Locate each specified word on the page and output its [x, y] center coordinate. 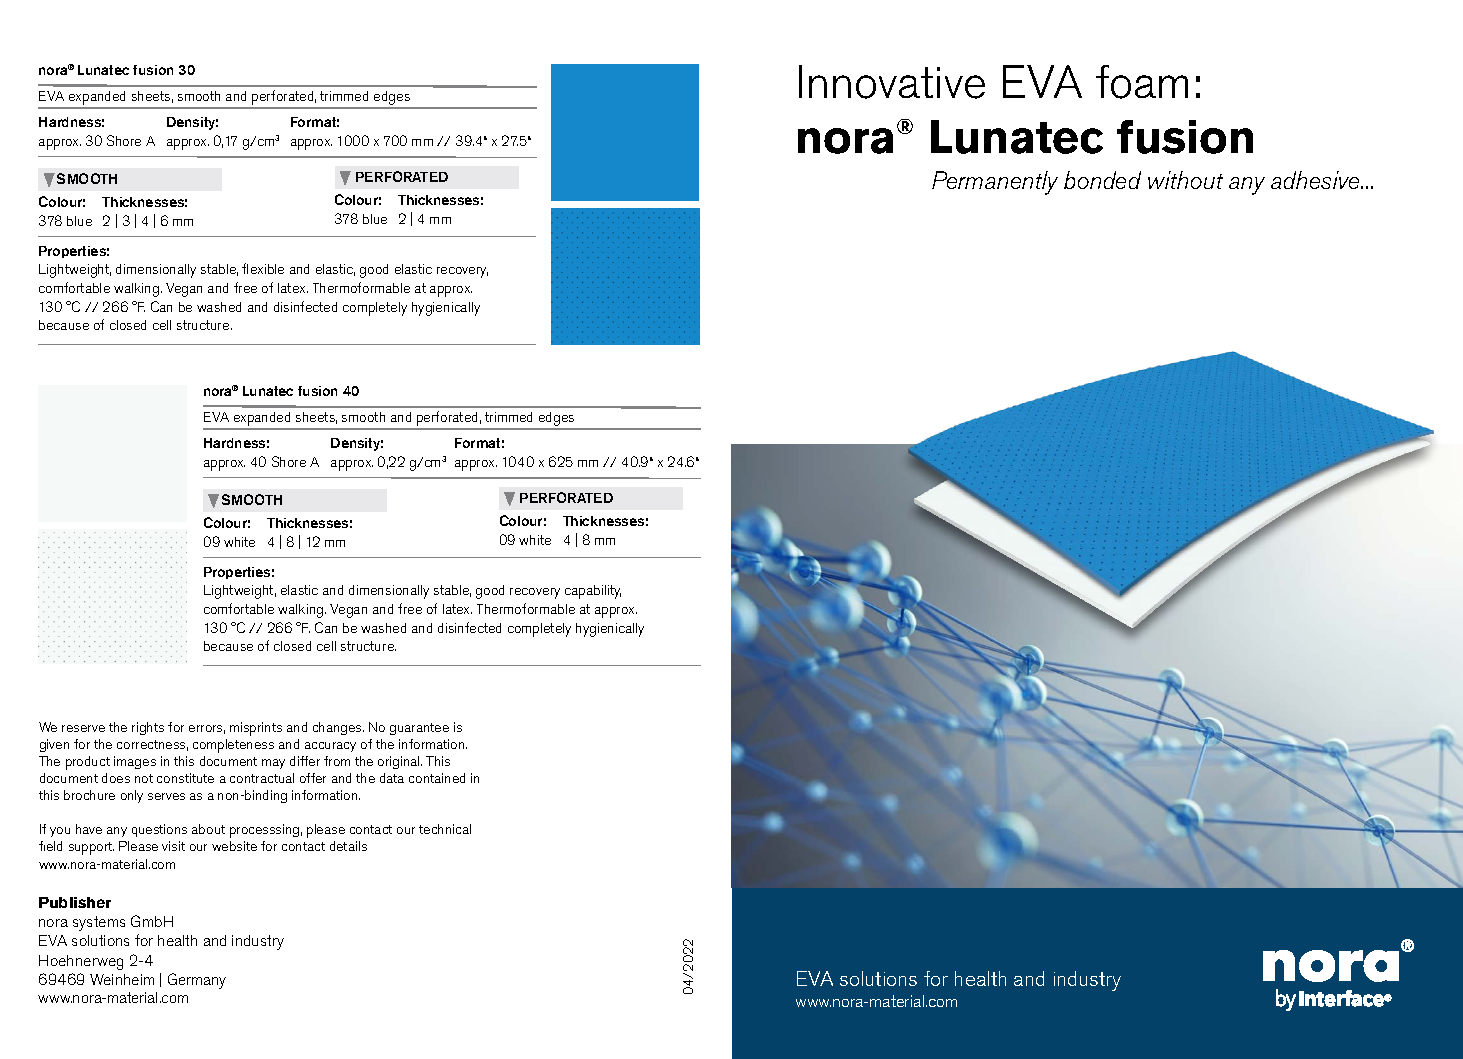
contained [437, 778]
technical [445, 829]
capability [593, 592]
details [348, 846]
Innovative [892, 82]
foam [1142, 82]
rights [148, 728]
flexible [263, 268]
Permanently [995, 183]
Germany [197, 981]
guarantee [419, 729]
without [1185, 180]
